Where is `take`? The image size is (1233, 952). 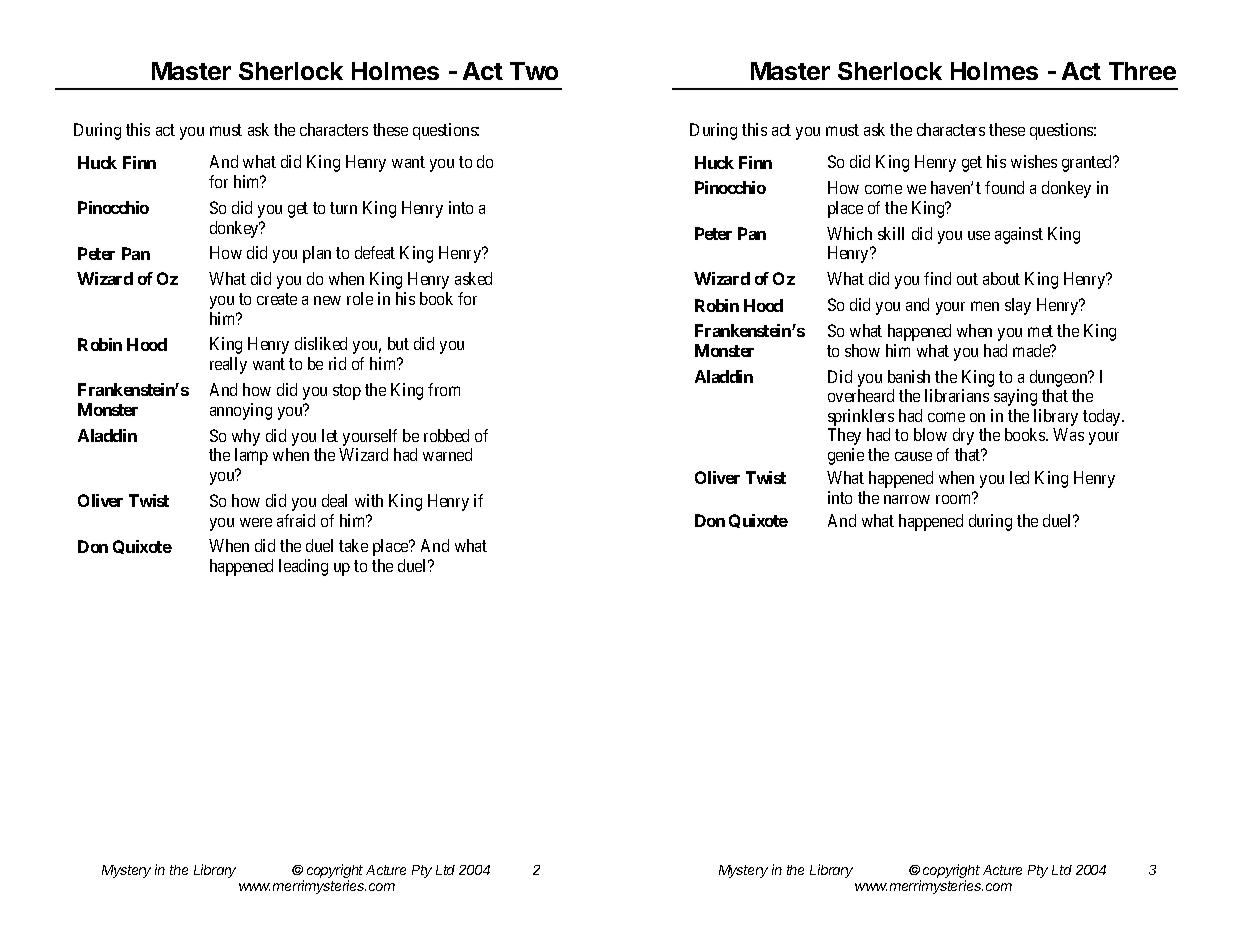
take is located at coordinates (353, 545).
